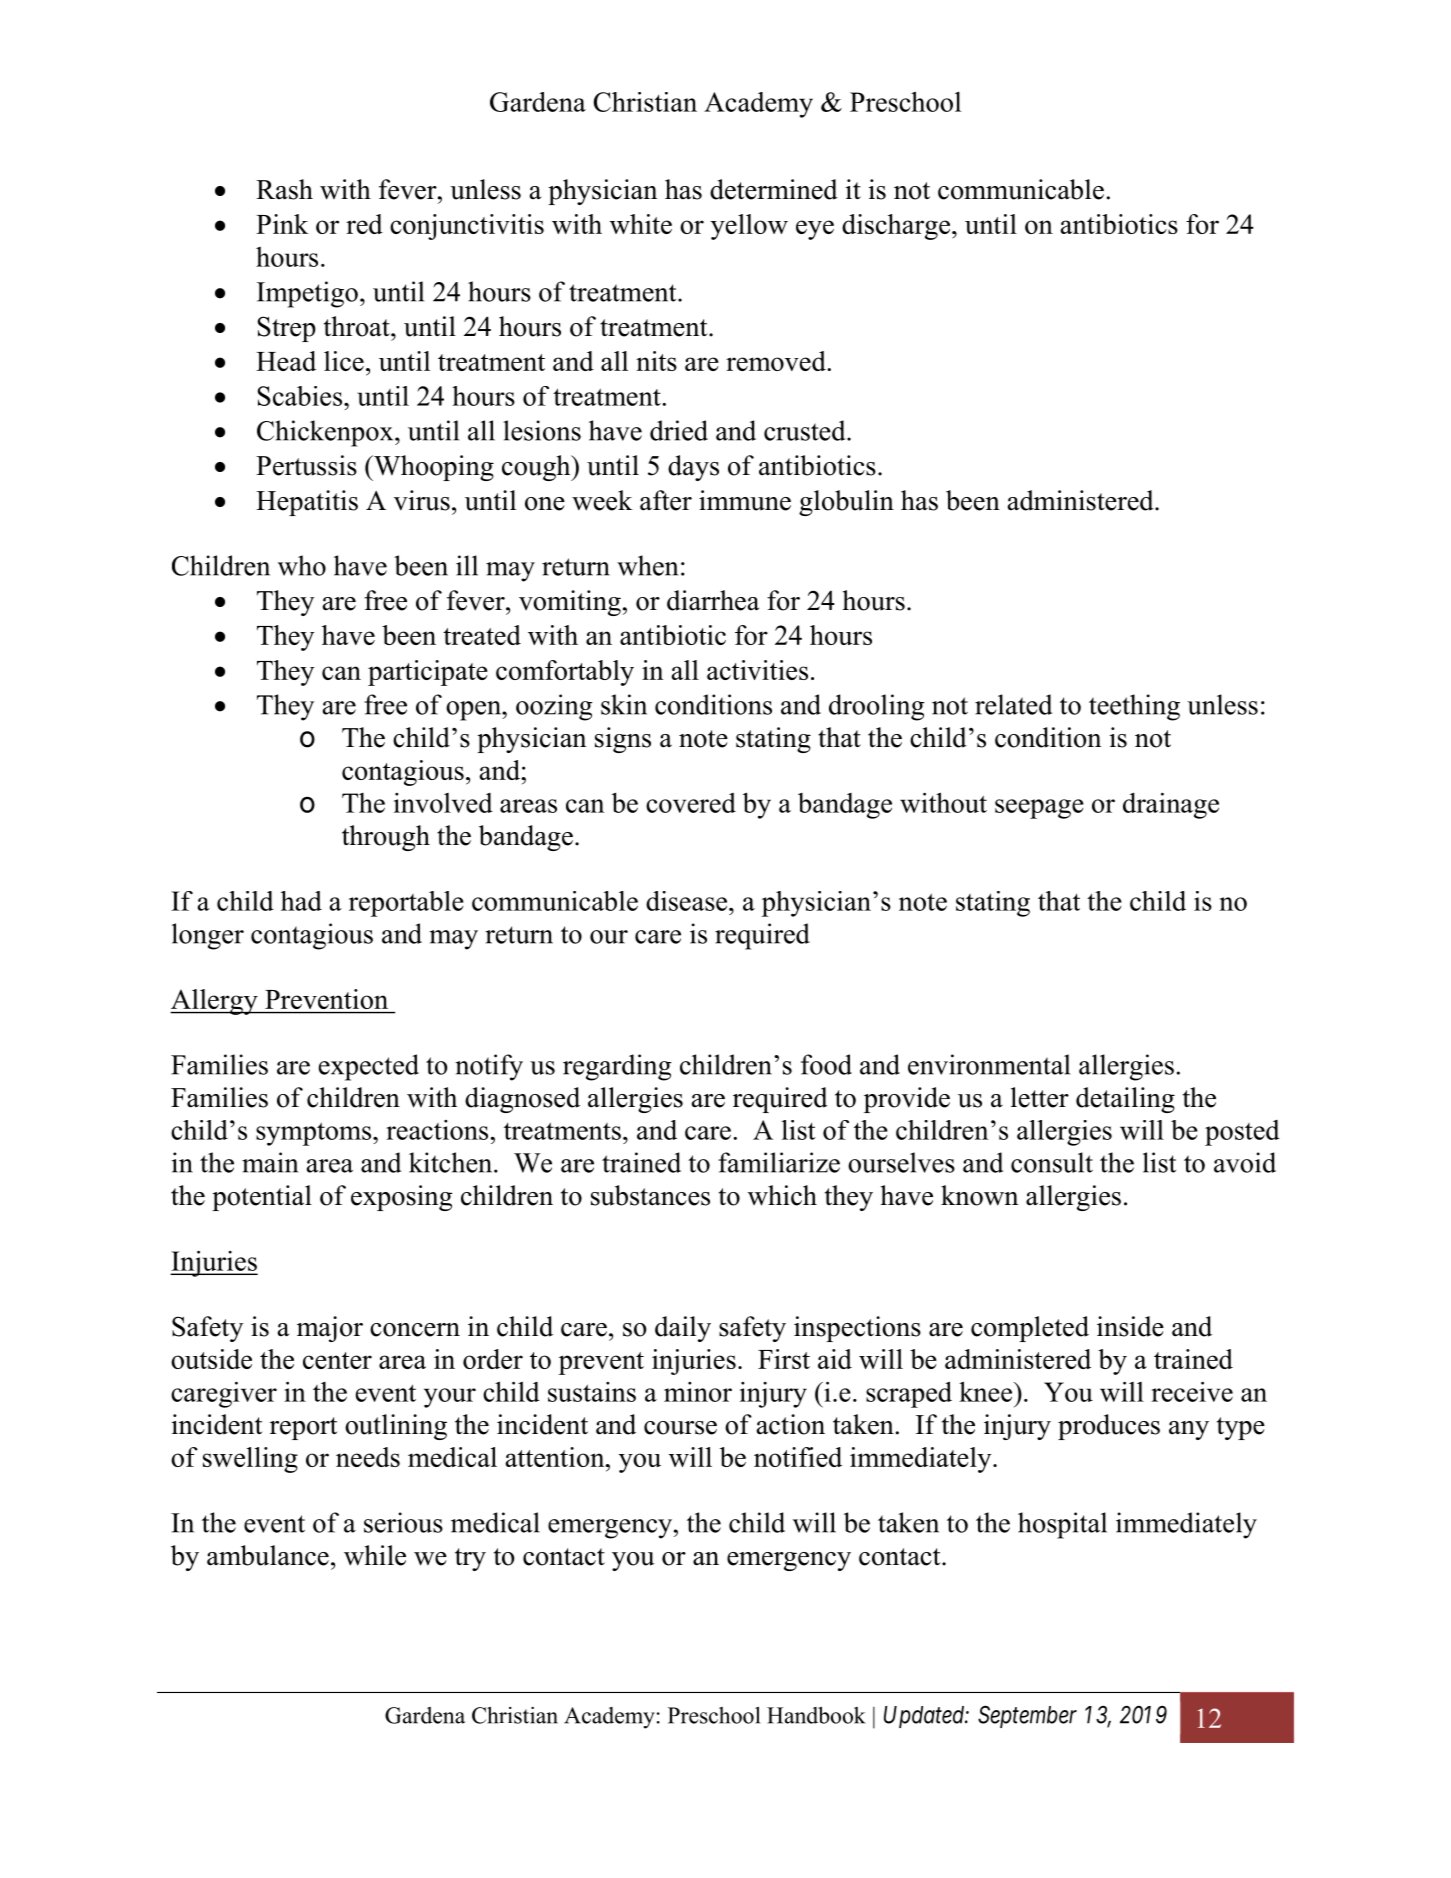  What do you see at coordinates (375, 1555) in the document?
I see `while` at bounding box center [375, 1555].
